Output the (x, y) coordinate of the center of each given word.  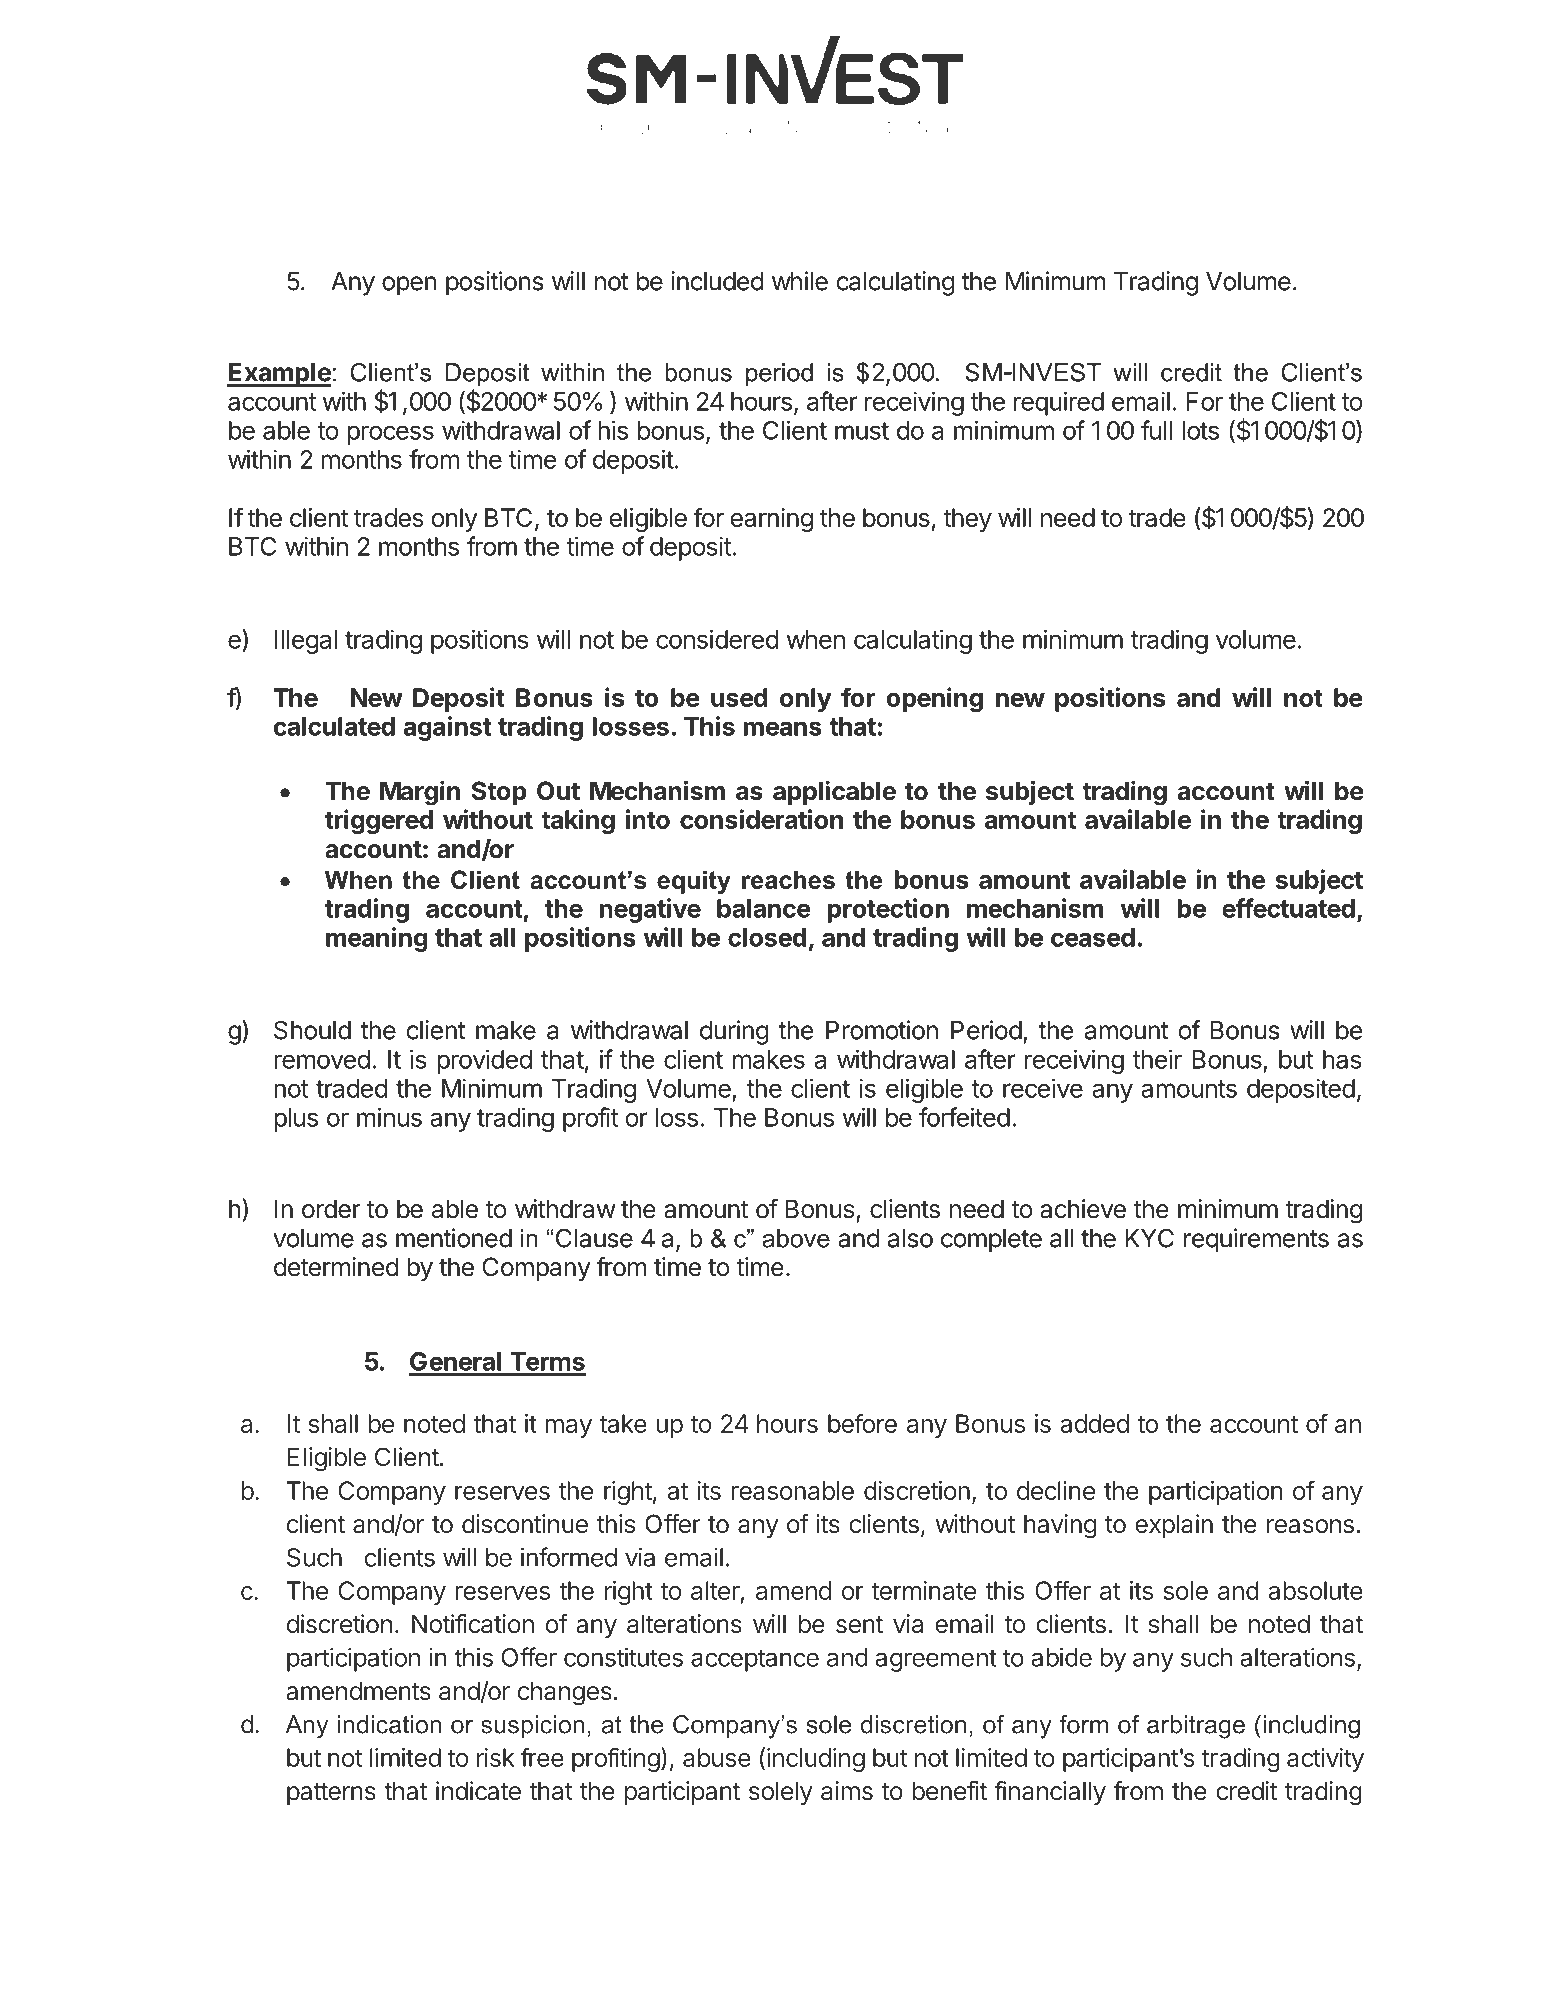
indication (390, 1724)
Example (279, 375)
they (967, 520)
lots (1200, 430)
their (1157, 1059)
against (448, 728)
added (1094, 1423)
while (800, 281)
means (783, 728)
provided (484, 1061)
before (862, 1423)
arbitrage (1196, 1727)
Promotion (882, 1030)
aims (847, 1791)
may (568, 1428)
